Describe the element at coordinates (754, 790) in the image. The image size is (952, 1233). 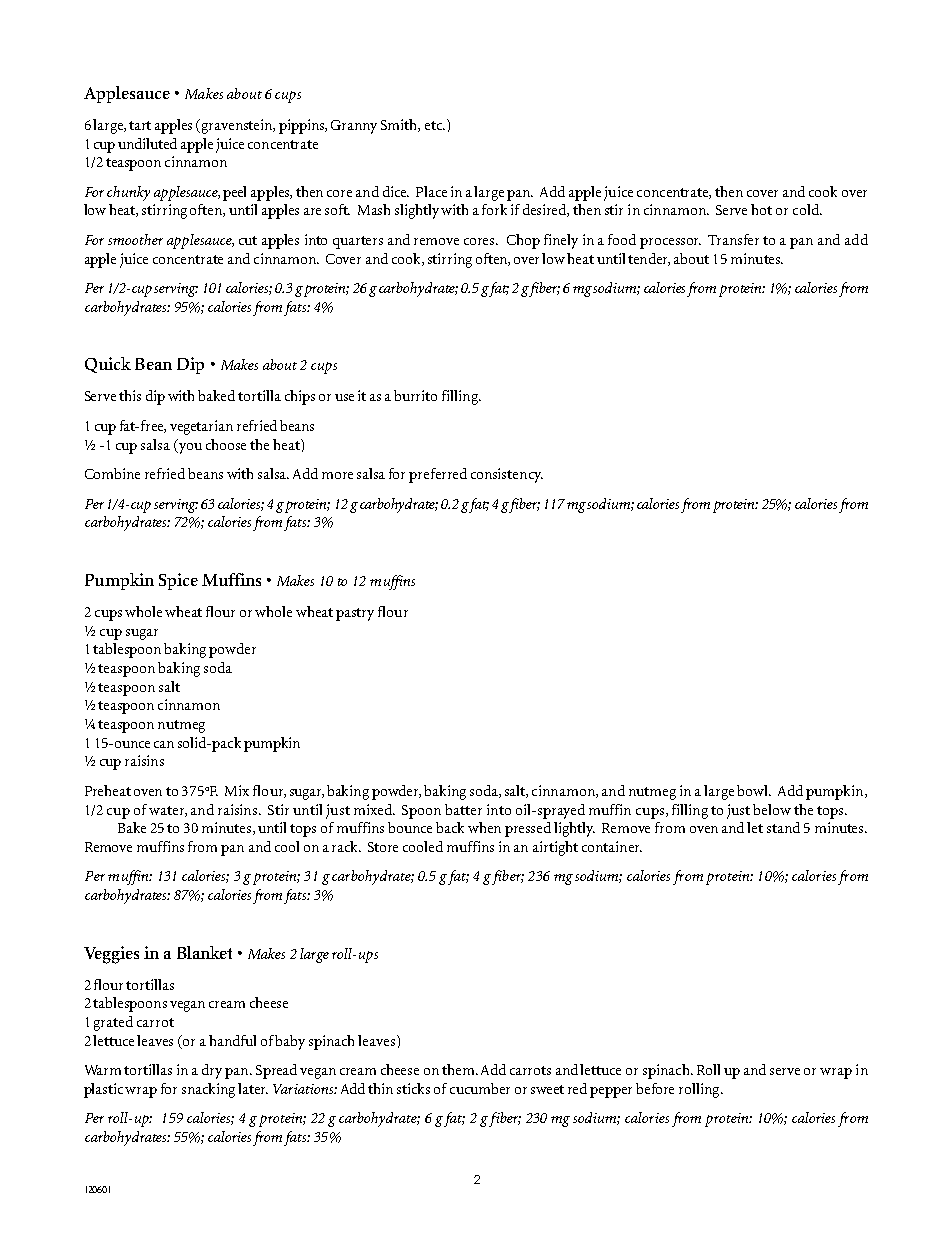
I see `bowl` at that location.
